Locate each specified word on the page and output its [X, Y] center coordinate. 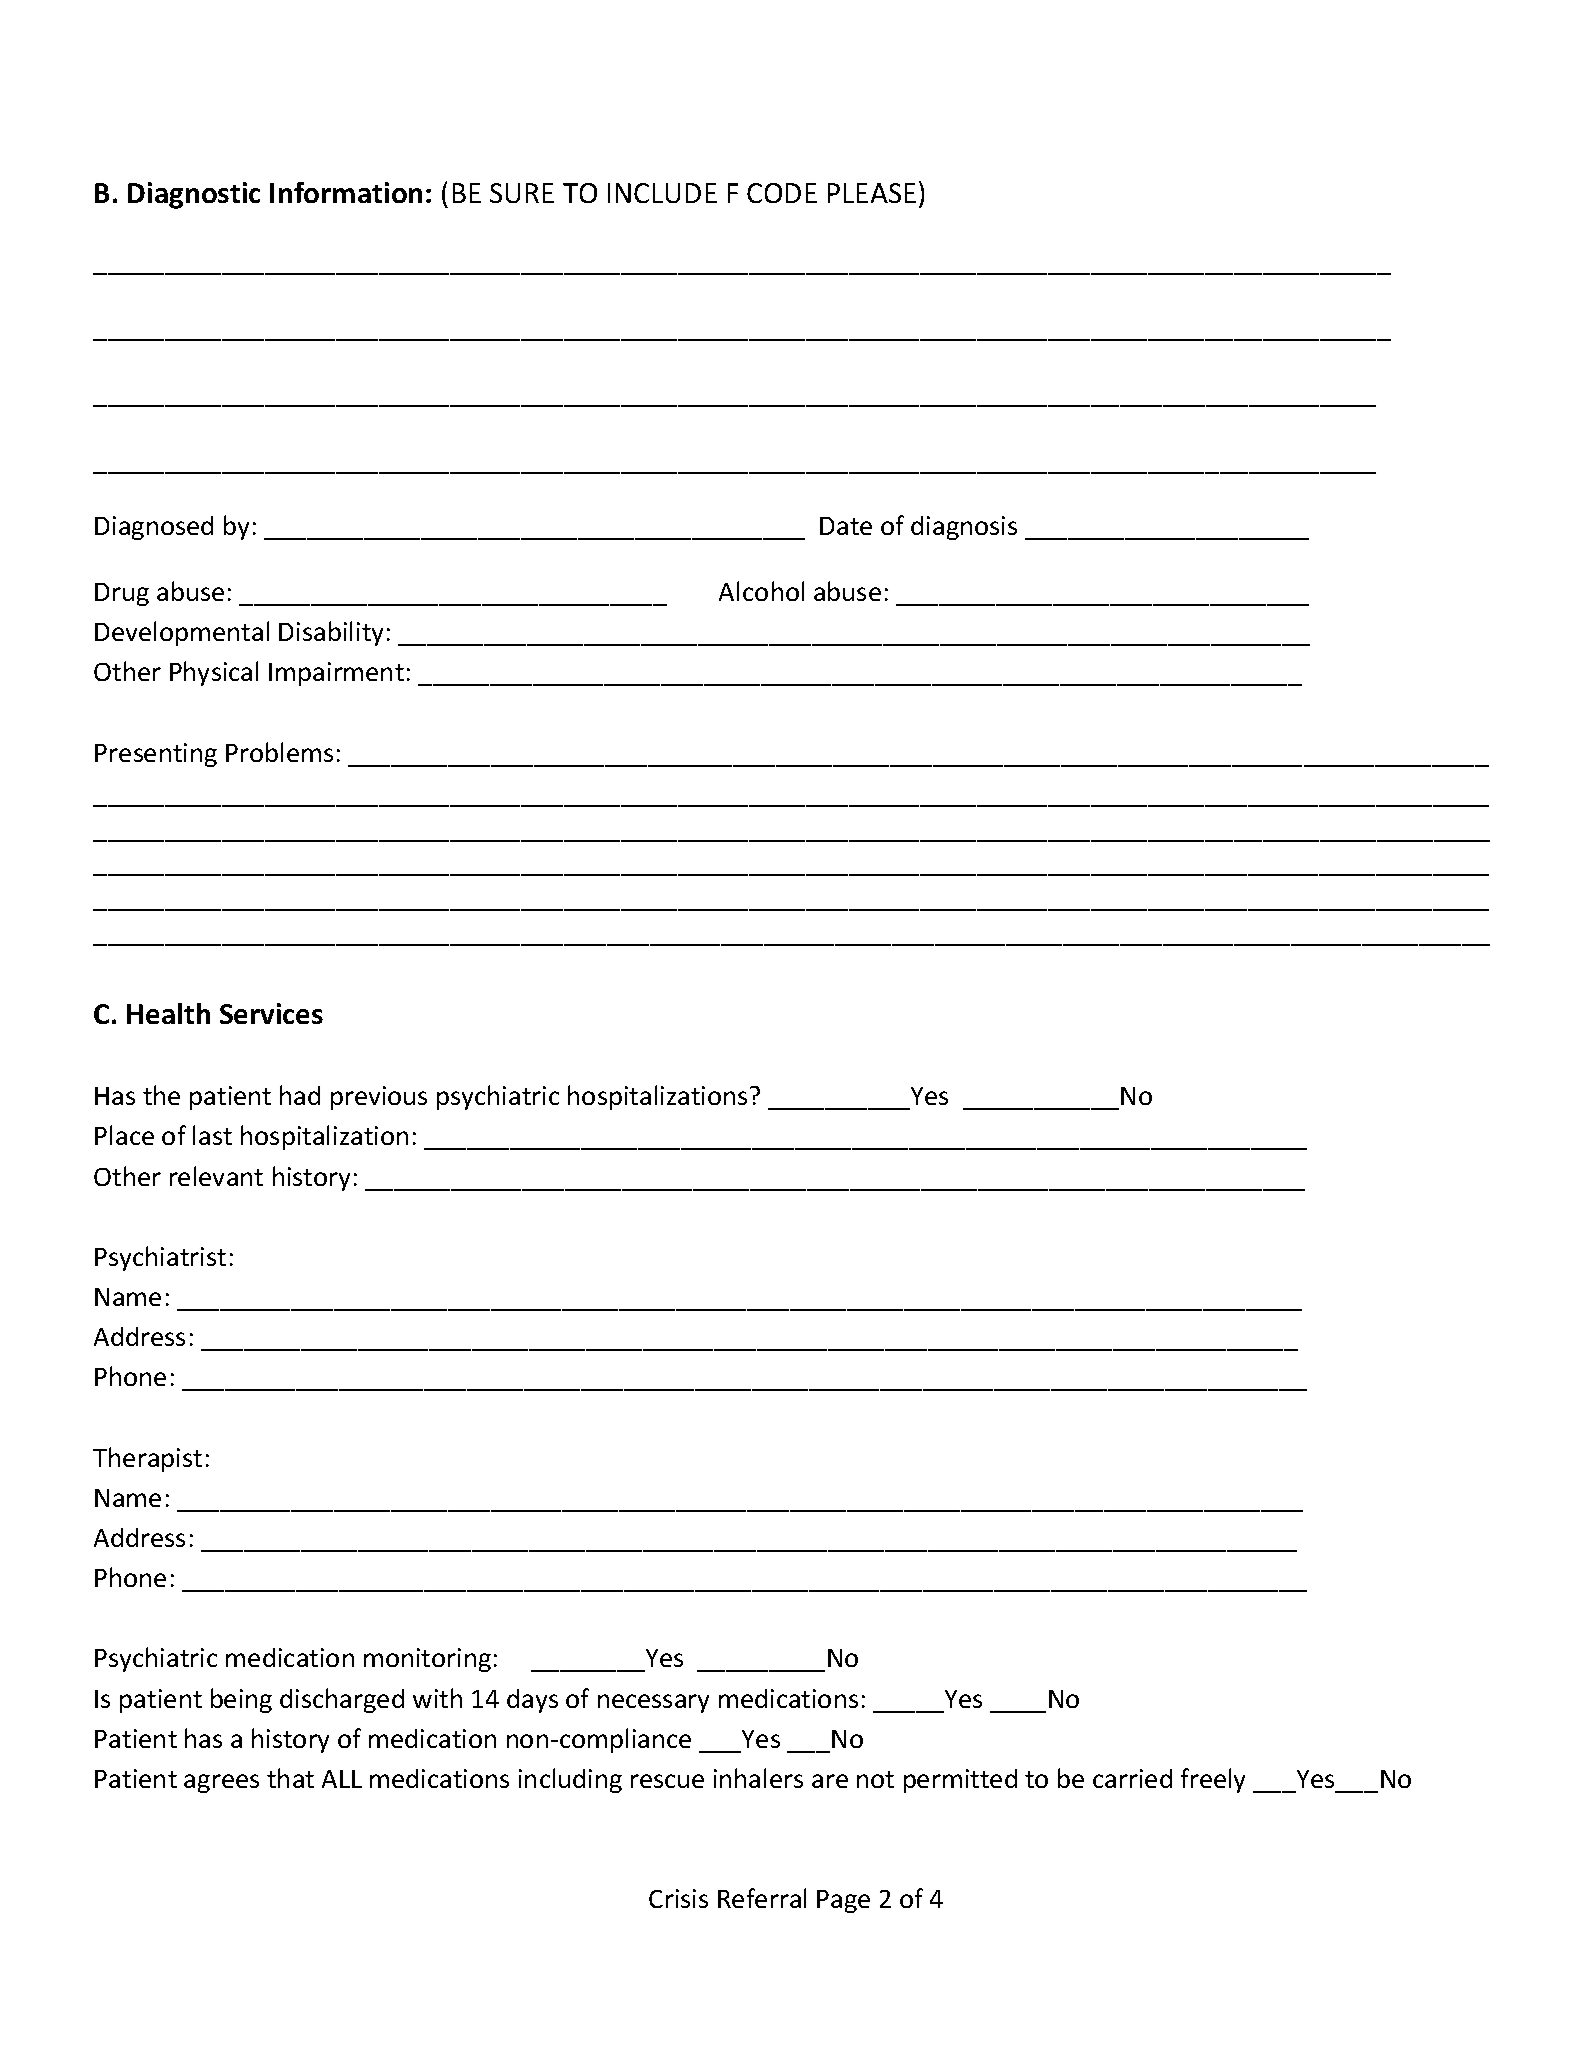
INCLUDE [662, 193]
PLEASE [872, 193]
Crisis [678, 1898]
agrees [221, 1783]
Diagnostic [194, 195]
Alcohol [761, 591]
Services [271, 1013]
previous [379, 1098]
